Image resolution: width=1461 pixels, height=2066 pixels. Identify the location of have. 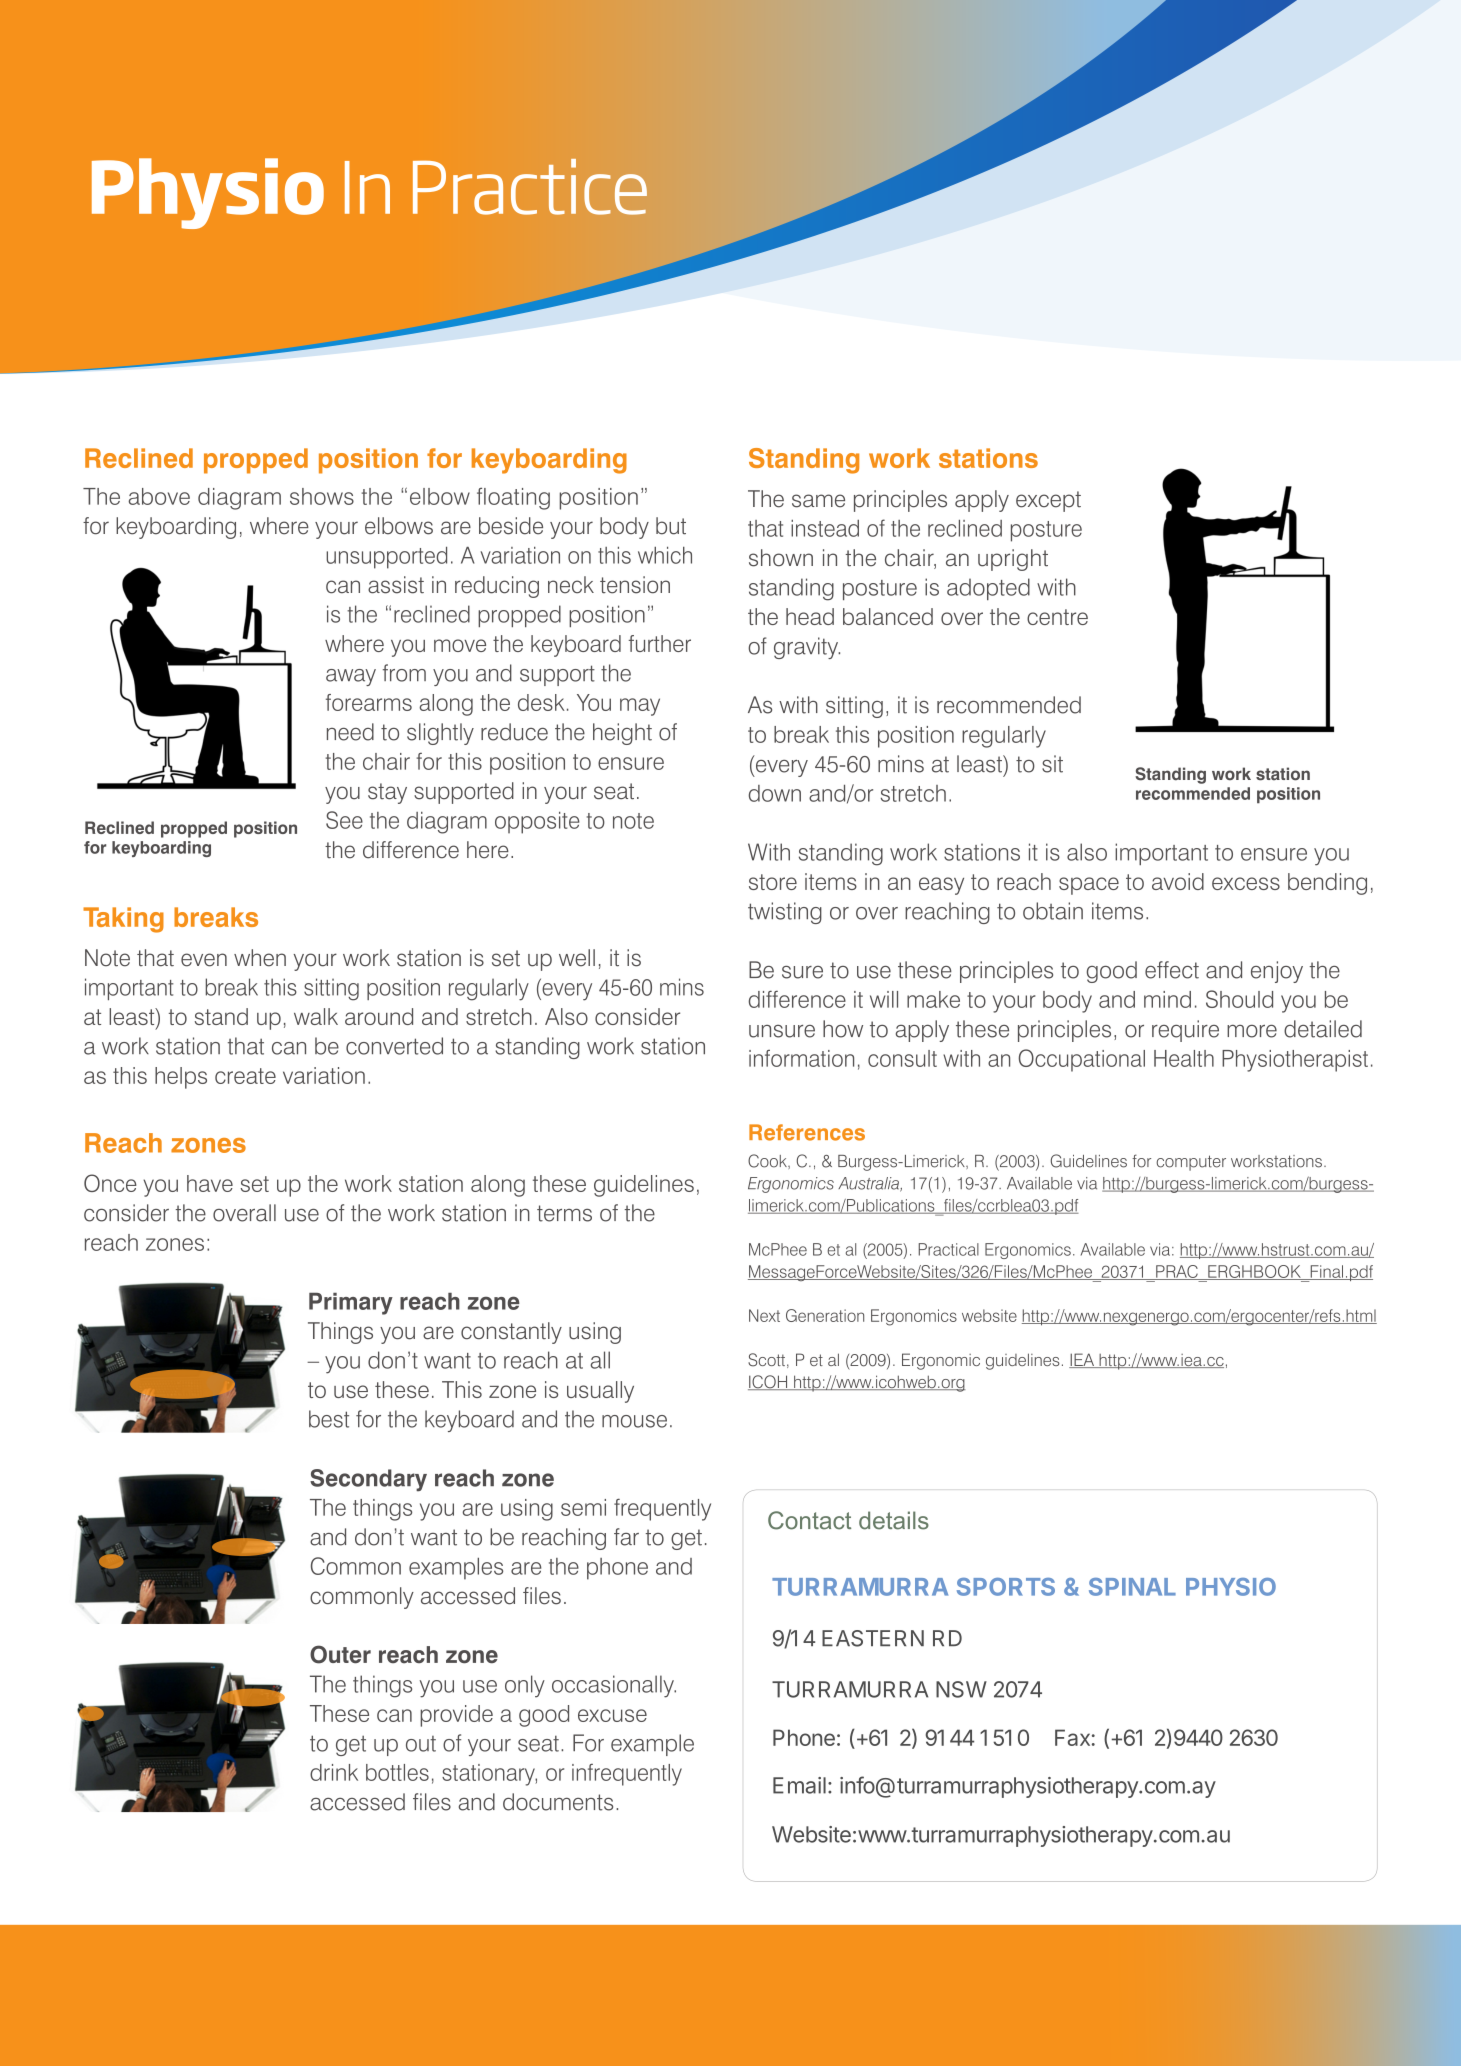
(210, 1183).
